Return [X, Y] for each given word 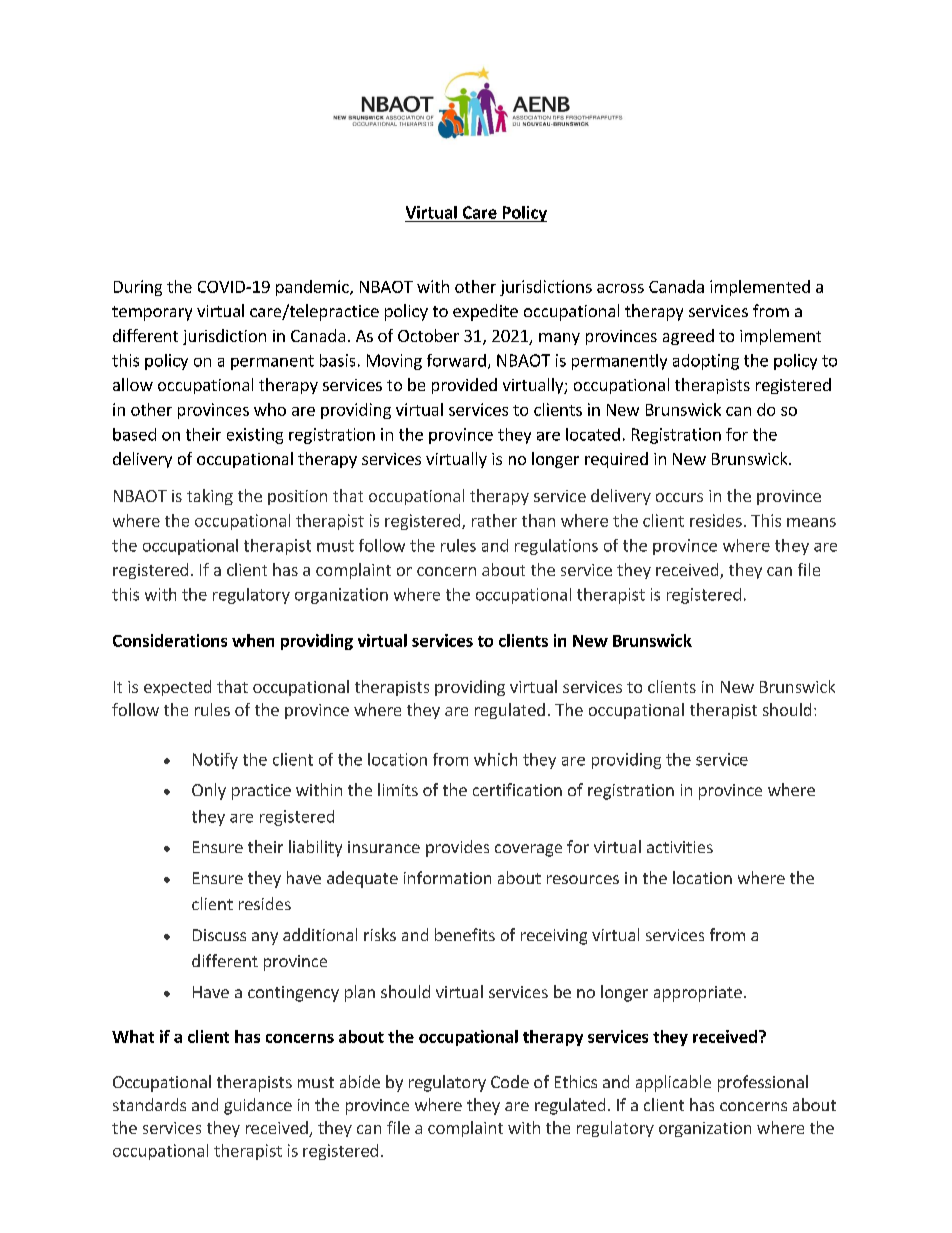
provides [457, 848]
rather [494, 520]
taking [210, 497]
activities [680, 847]
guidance [258, 1106]
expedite [485, 312]
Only [209, 791]
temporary [152, 313]
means [811, 522]
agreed [688, 337]
